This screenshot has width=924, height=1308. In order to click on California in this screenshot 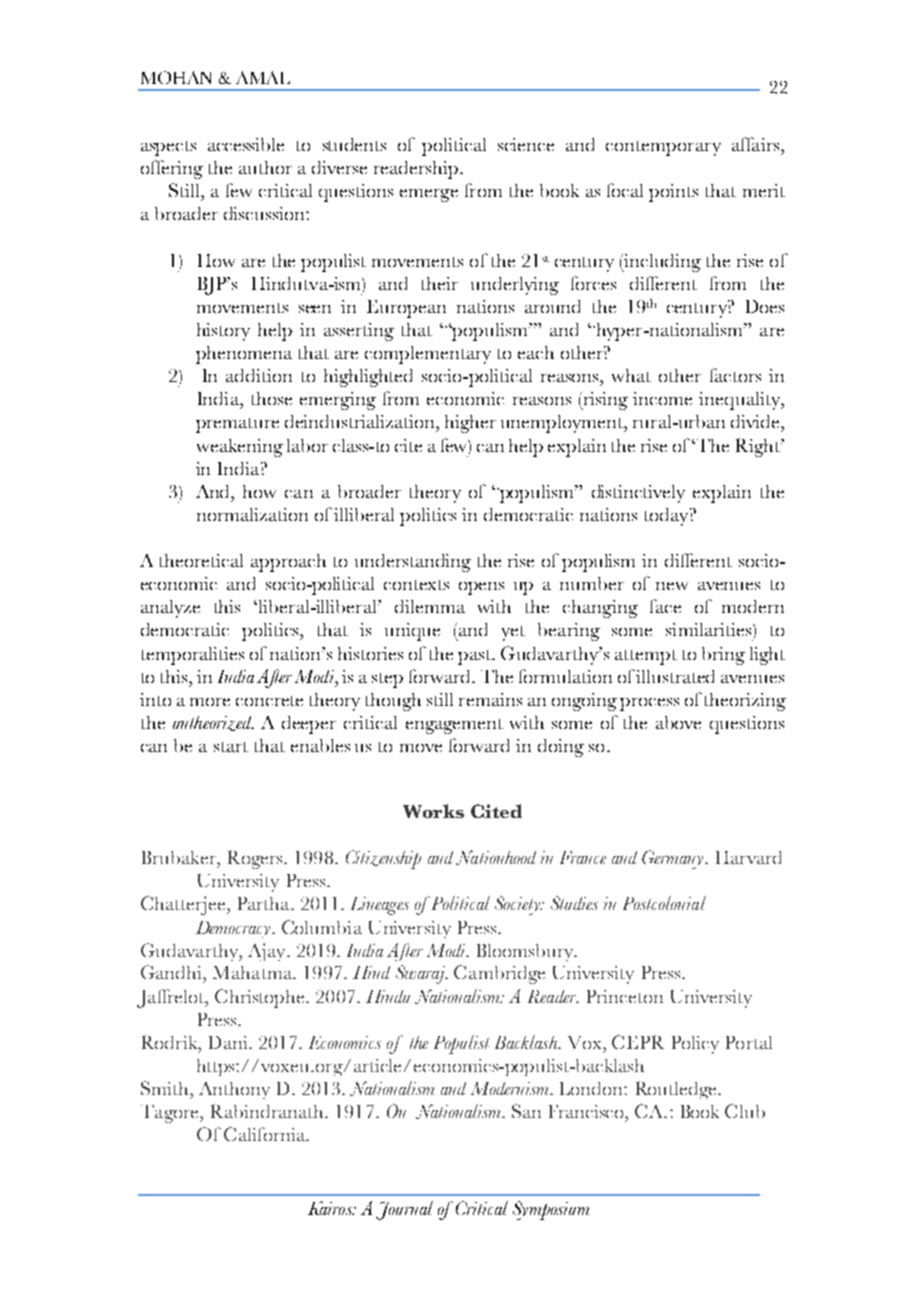, I will do `click(266, 1134)`.
